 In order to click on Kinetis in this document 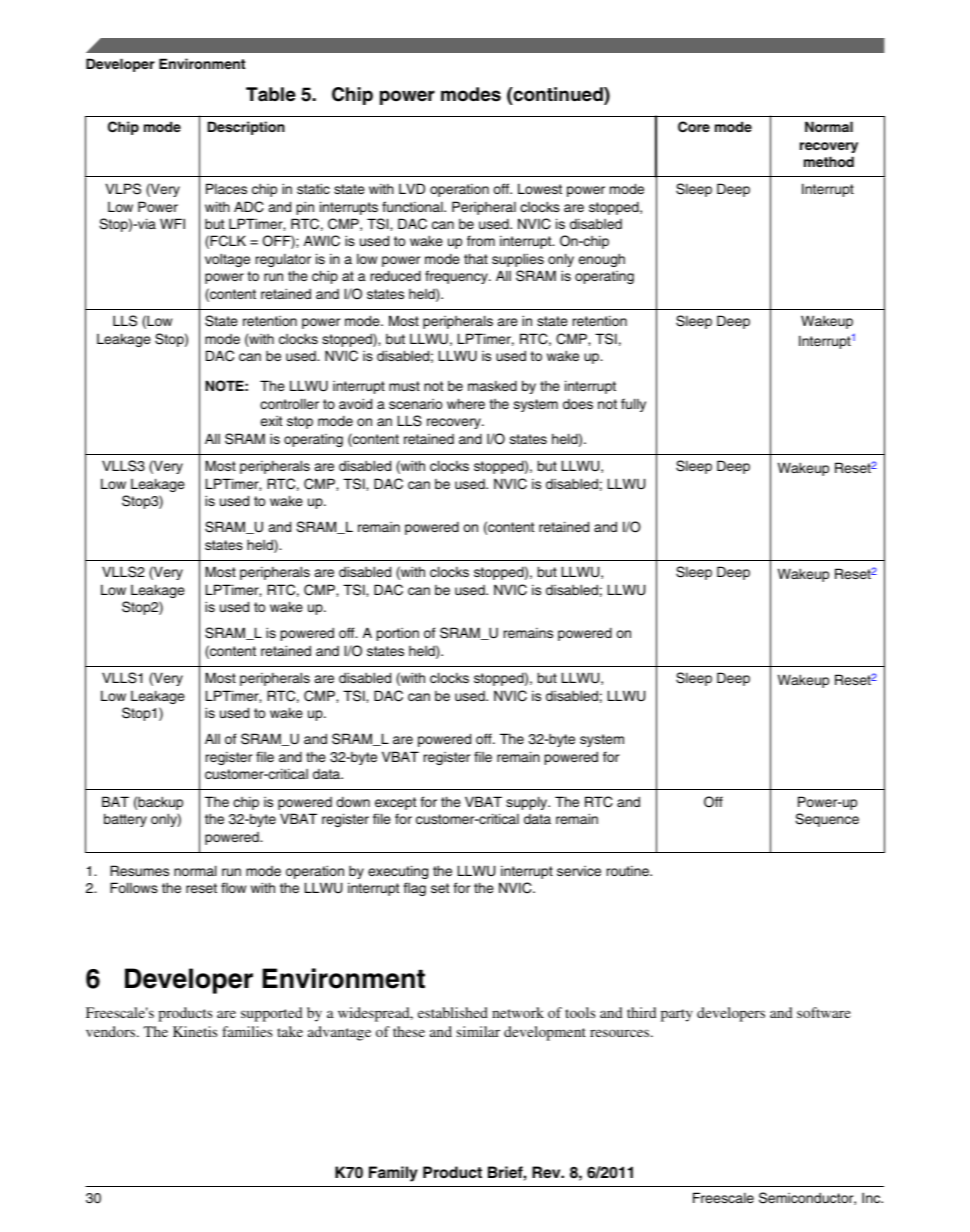, I will do `click(195, 1031)`.
